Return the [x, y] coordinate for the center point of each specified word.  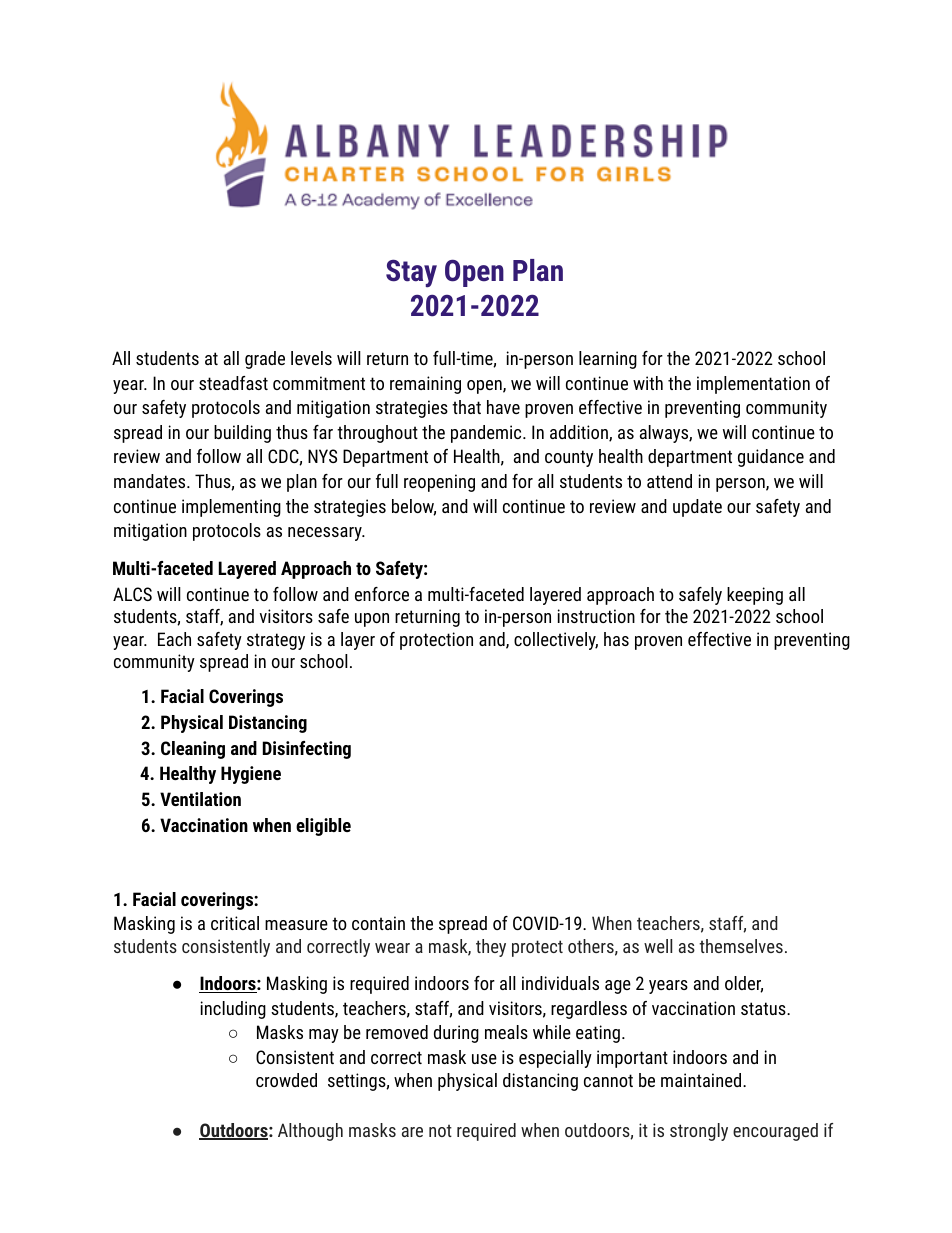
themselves [741, 946]
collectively [556, 641]
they [491, 948]
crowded [286, 1080]
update [697, 508]
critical [235, 923]
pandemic [487, 434]
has [616, 639]
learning [608, 360]
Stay [411, 273]
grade [265, 360]
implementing [231, 508]
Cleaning [193, 750]
